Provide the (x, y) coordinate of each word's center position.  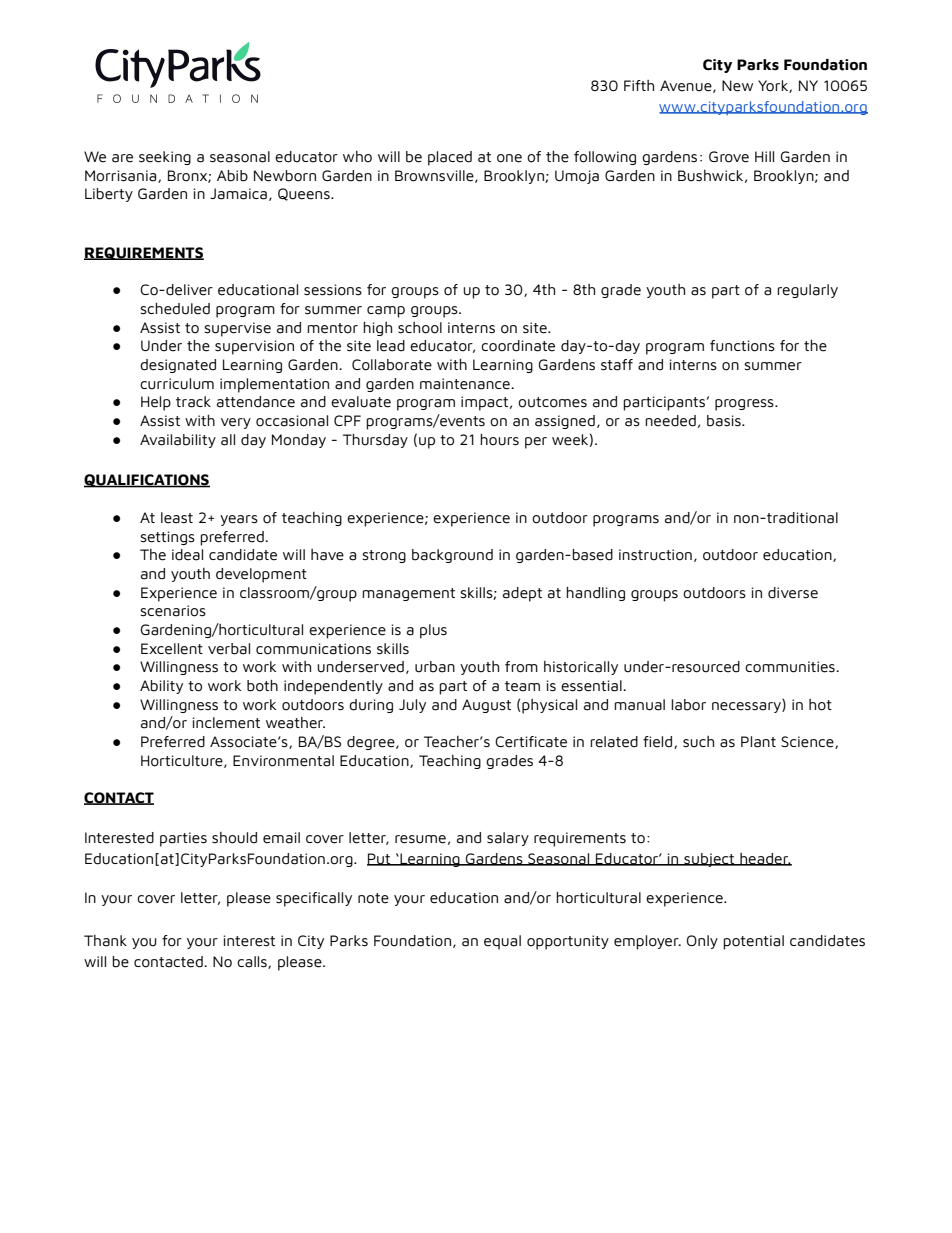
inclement (226, 723)
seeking (165, 158)
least (177, 518)
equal (502, 942)
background (452, 556)
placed (450, 158)
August (486, 706)
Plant (758, 742)
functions (742, 346)
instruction (655, 555)
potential (753, 942)
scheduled (175, 309)
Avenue (687, 86)
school (420, 328)
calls (253, 962)
